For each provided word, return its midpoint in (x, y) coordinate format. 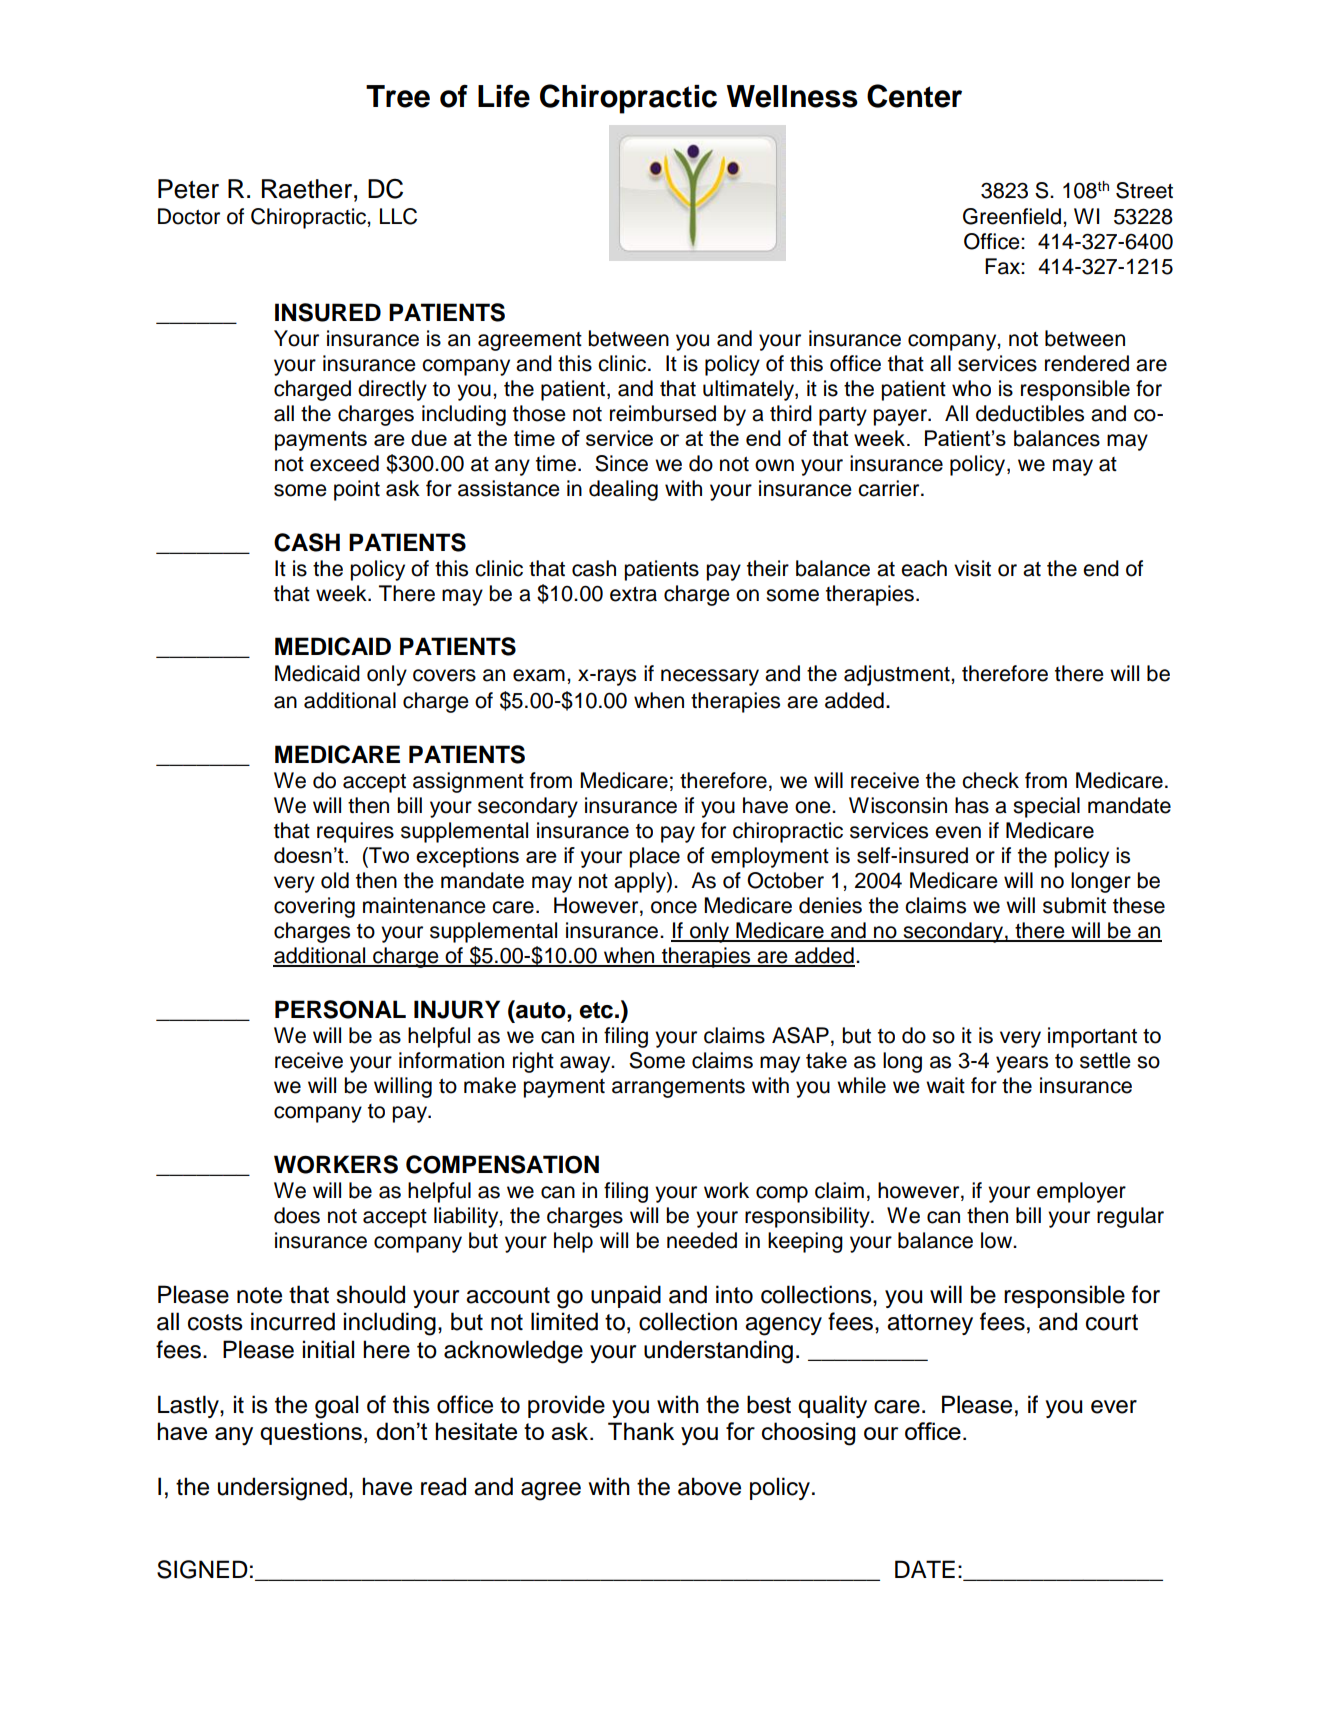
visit (972, 568)
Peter (188, 189)
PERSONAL (340, 1009)
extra (633, 594)
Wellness (792, 96)
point (357, 490)
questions (311, 1433)
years (1022, 1064)
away (586, 1064)
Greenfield (1012, 216)
